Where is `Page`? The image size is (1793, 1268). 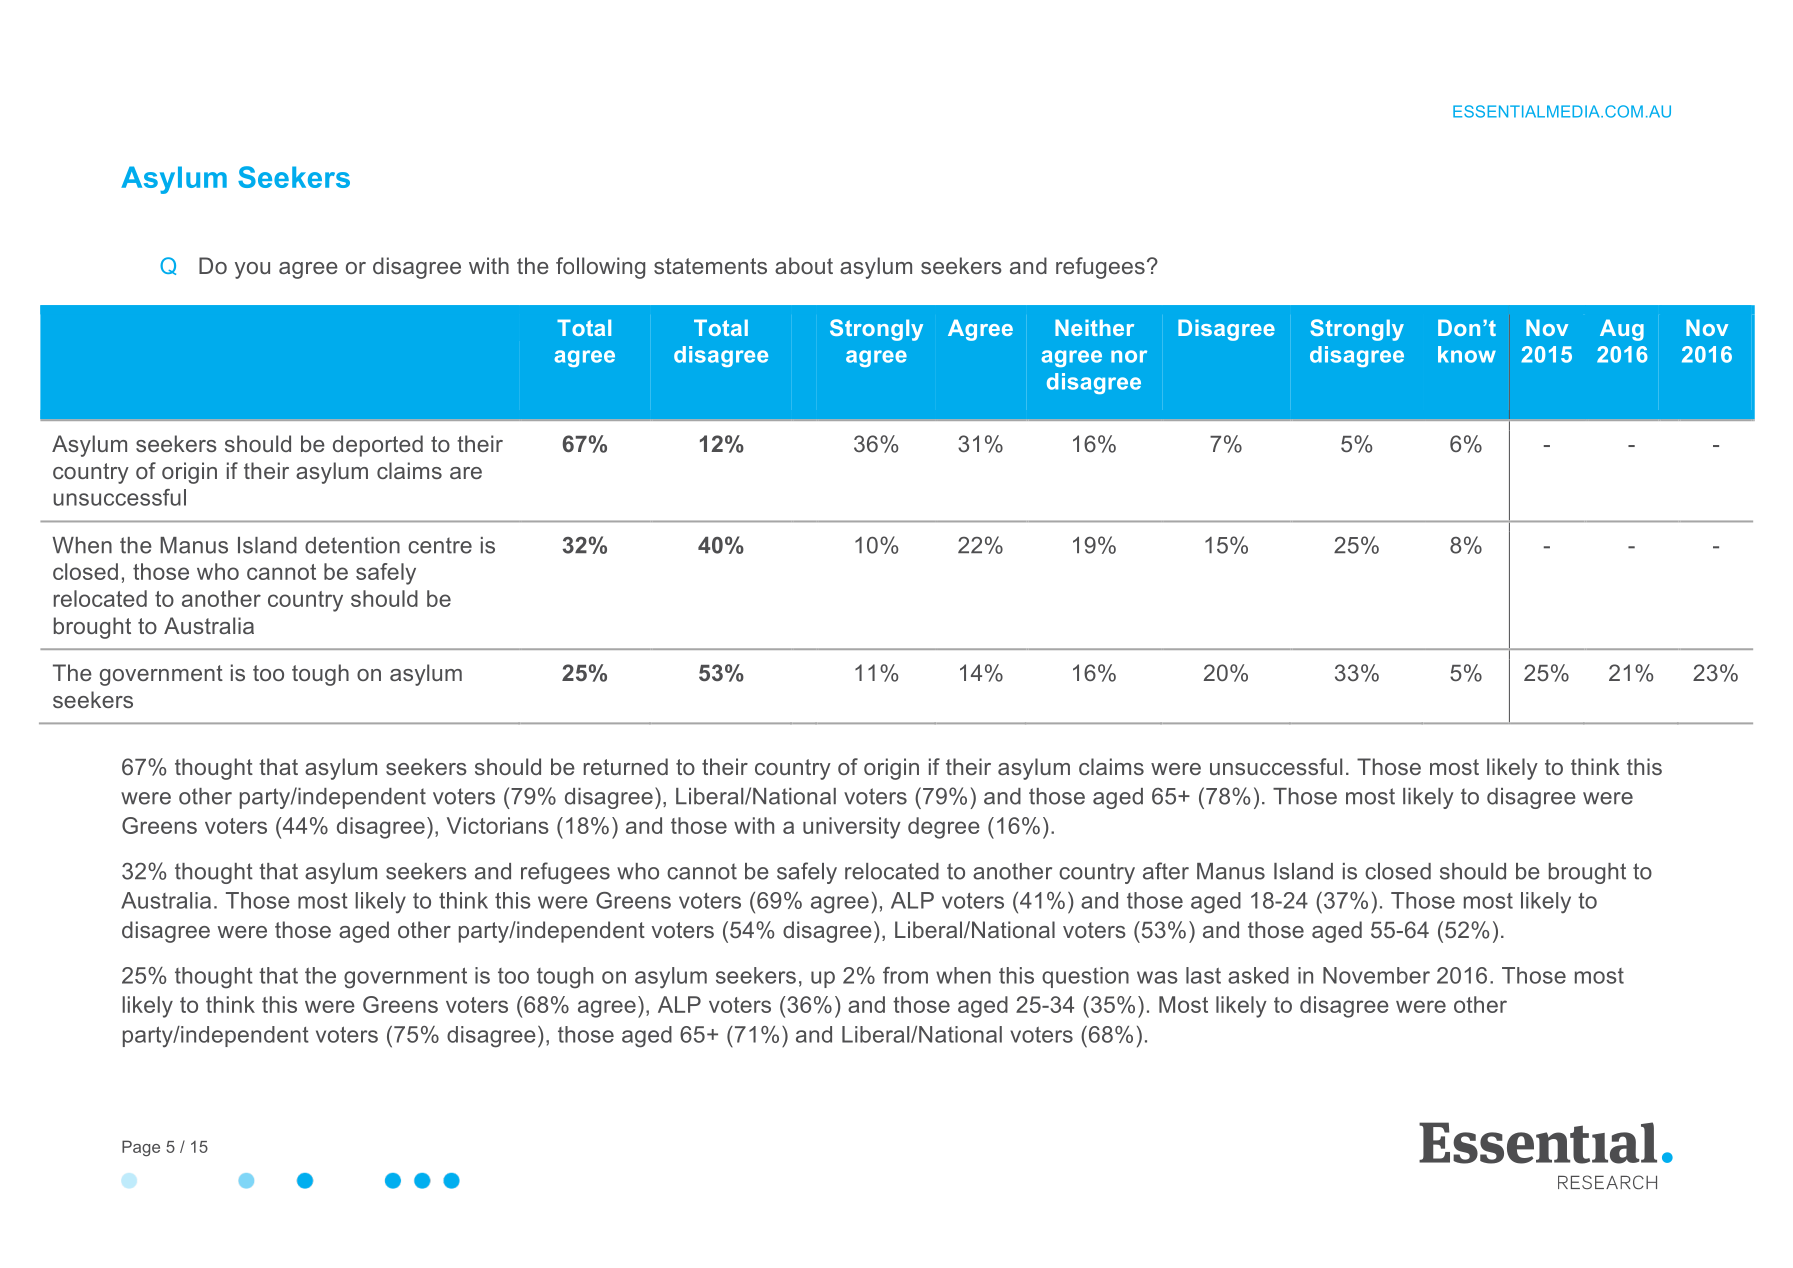
Page is located at coordinates (141, 1148).
